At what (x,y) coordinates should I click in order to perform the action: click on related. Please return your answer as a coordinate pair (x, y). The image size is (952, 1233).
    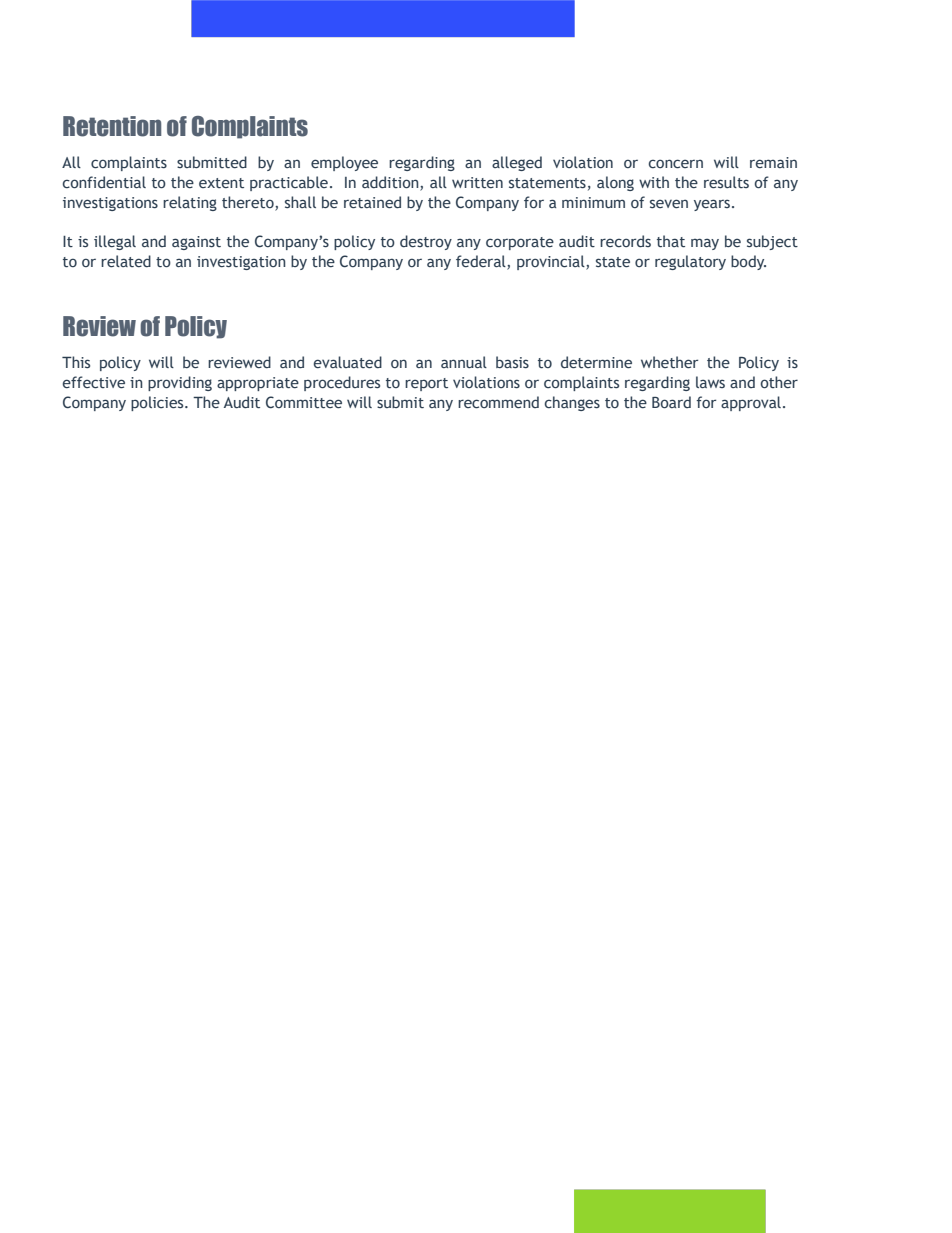
    Looking at the image, I should click on (126, 261).
